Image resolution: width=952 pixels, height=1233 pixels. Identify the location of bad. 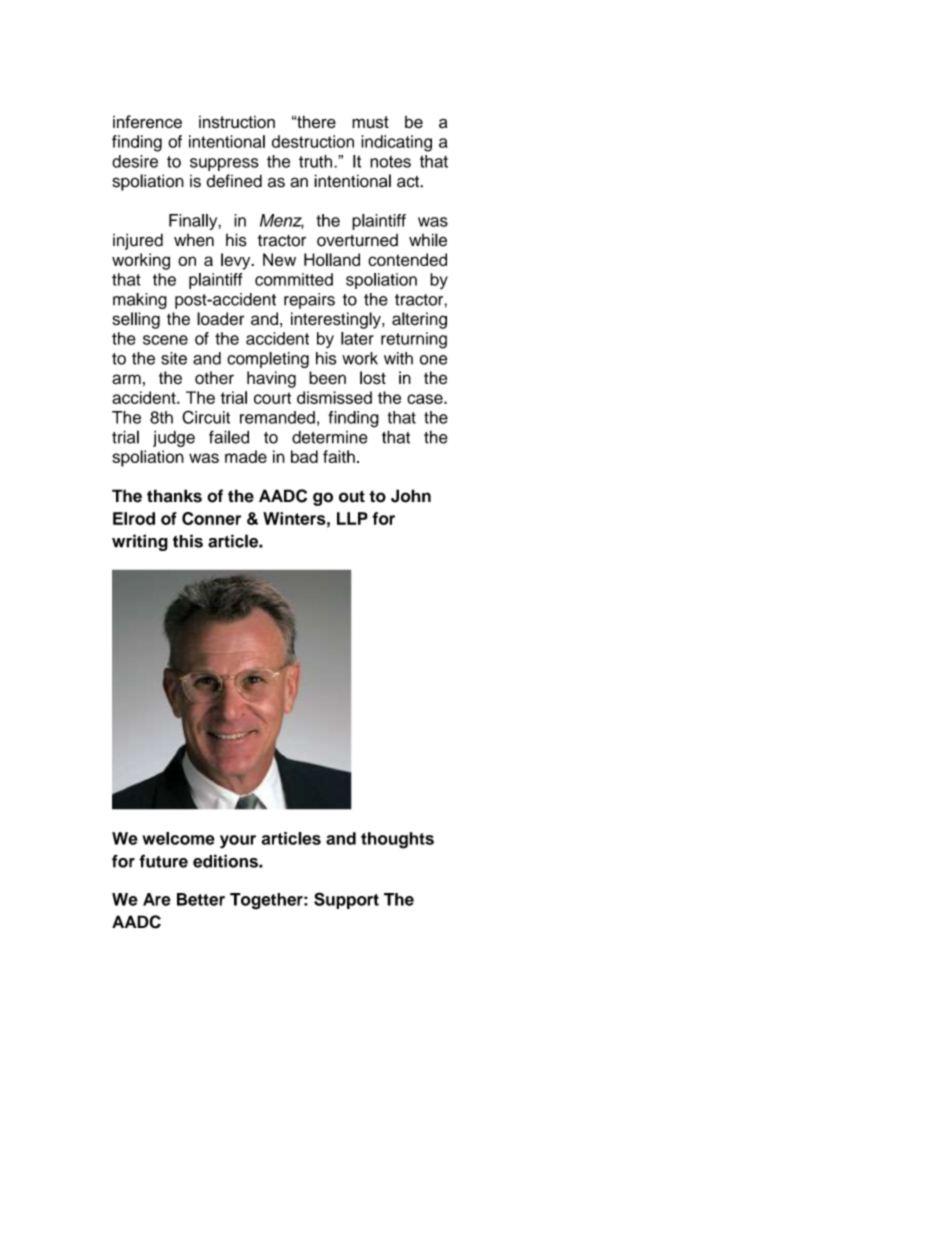
(304, 456).
